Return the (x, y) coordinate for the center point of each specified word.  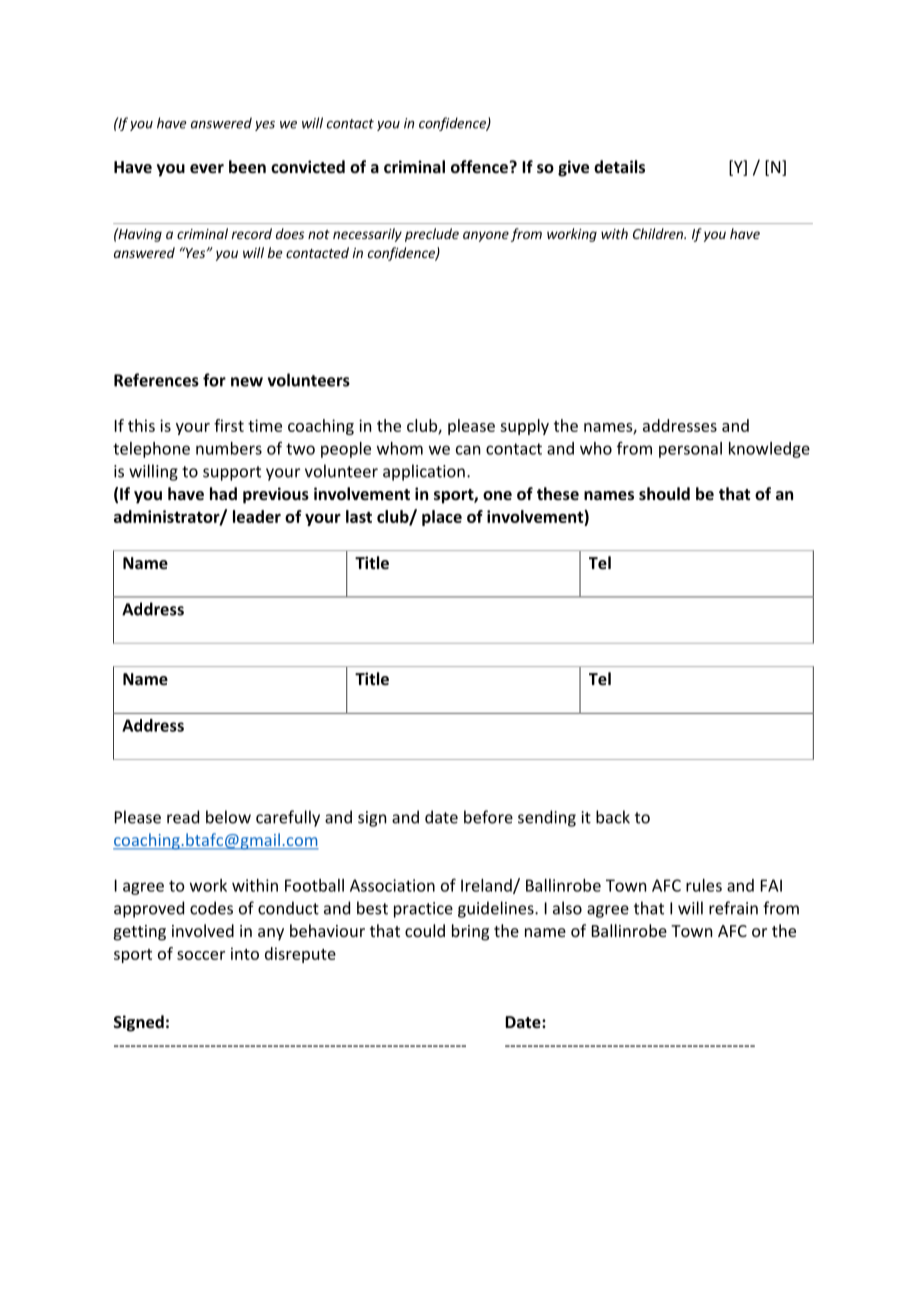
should (664, 493)
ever (207, 168)
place (442, 518)
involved (203, 930)
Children (659, 233)
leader (257, 516)
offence (479, 166)
